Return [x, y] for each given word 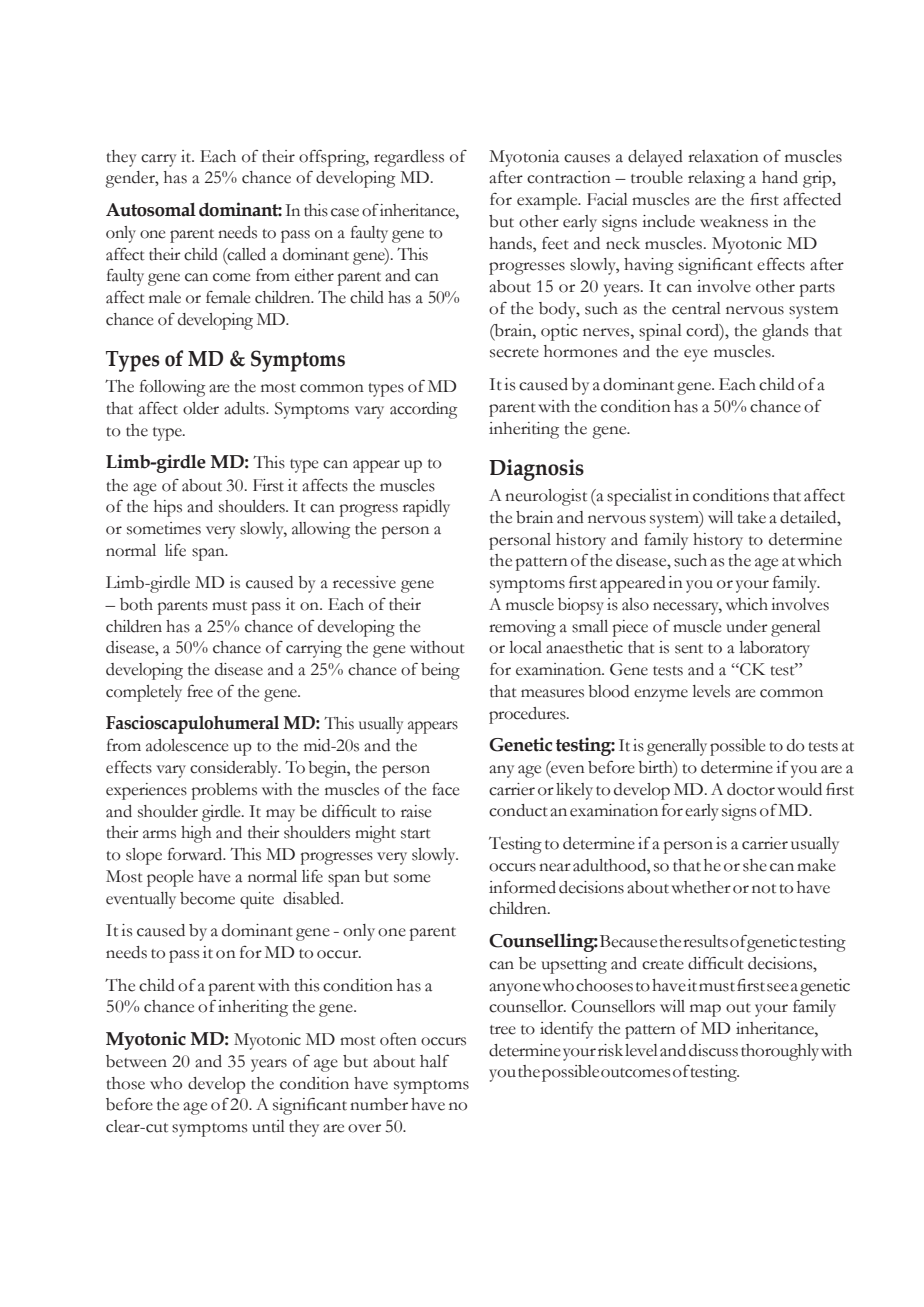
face [445, 789]
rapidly [426, 508]
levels [711, 691]
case [345, 212]
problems [224, 791]
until [268, 1126]
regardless [409, 158]
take [751, 517]
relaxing [716, 179]
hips [168, 508]
